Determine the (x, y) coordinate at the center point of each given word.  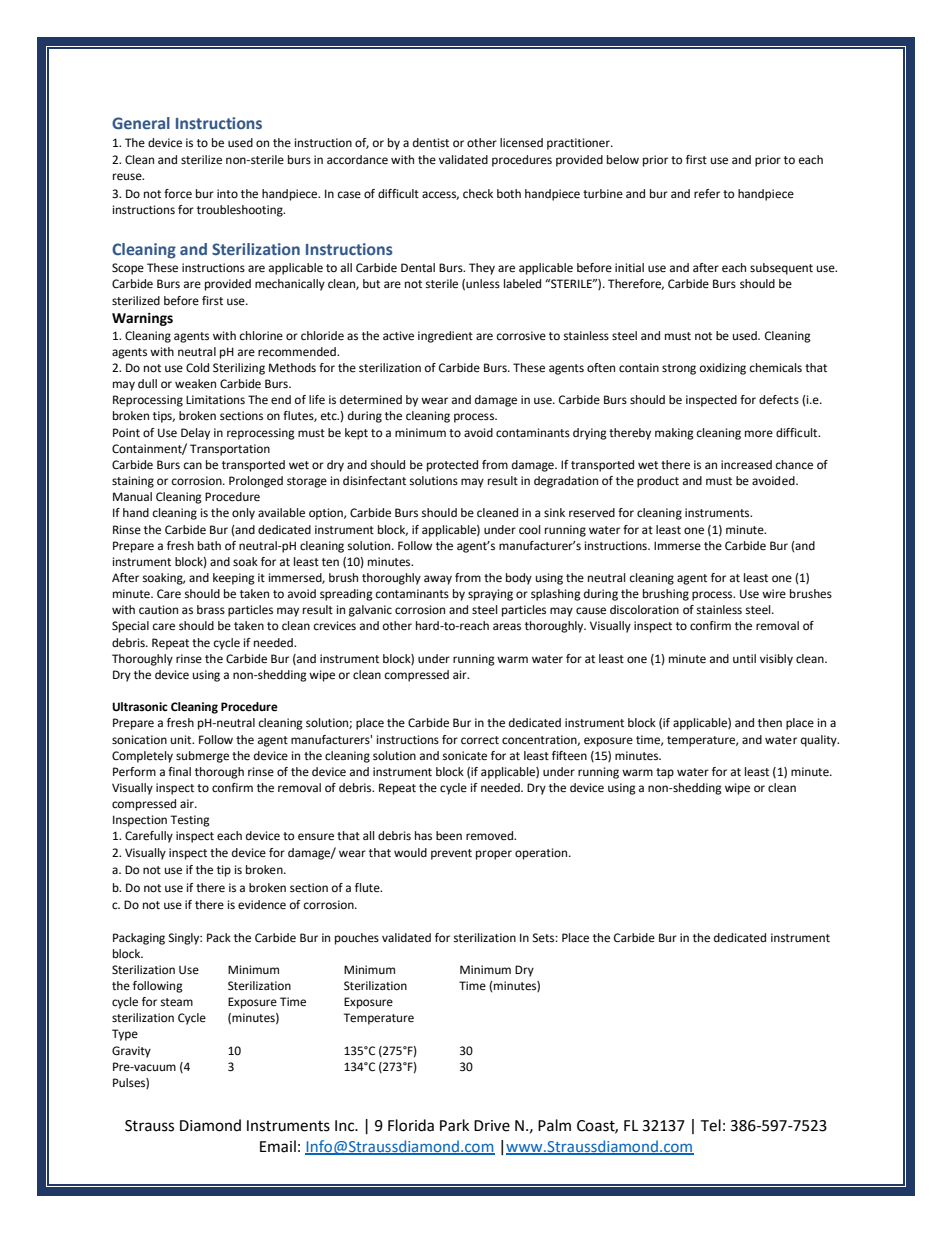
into (227, 194)
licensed (521, 143)
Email (278, 1146)
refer (707, 194)
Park (454, 1125)
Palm (554, 1125)
